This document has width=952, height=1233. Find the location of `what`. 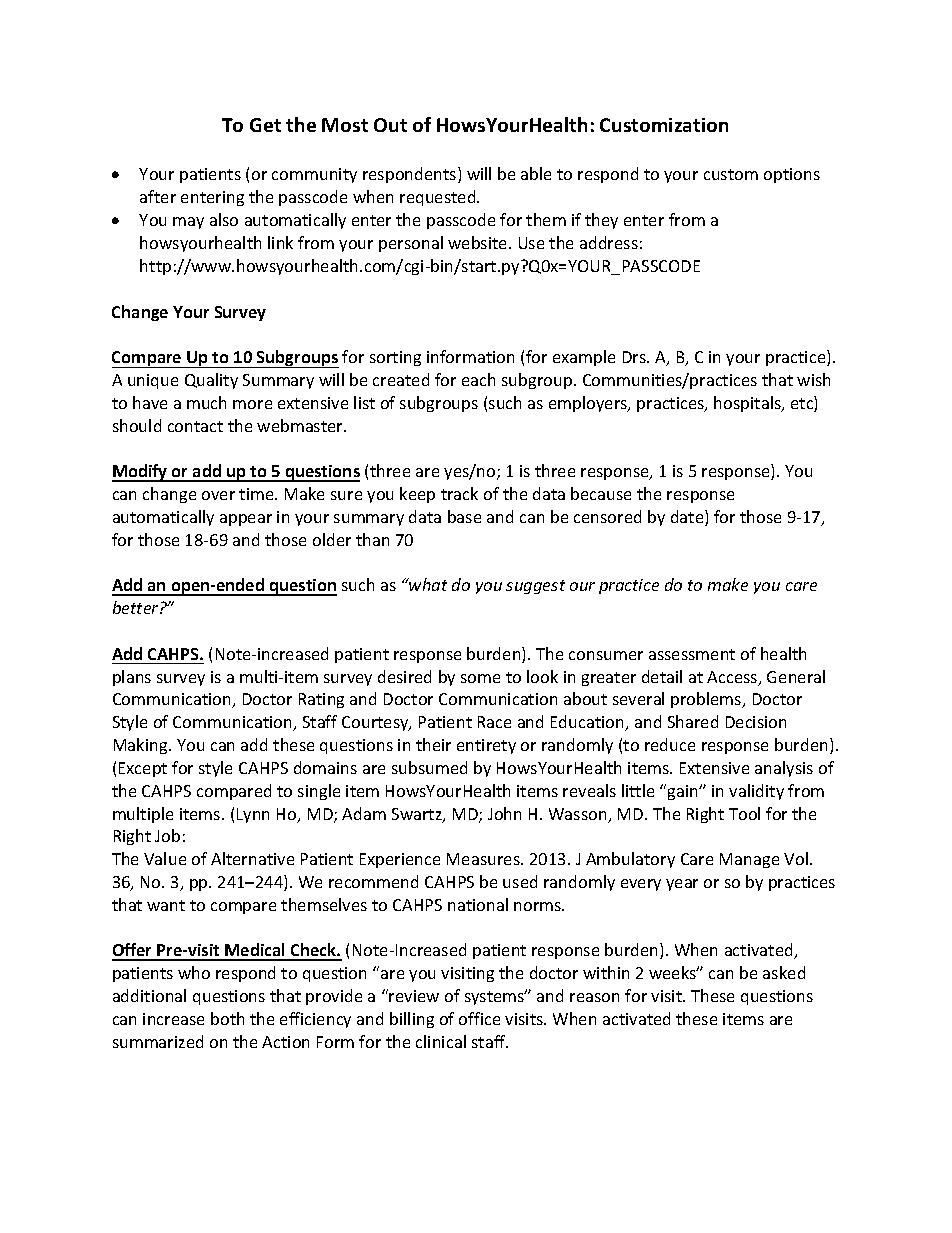

what is located at coordinates (427, 584).
